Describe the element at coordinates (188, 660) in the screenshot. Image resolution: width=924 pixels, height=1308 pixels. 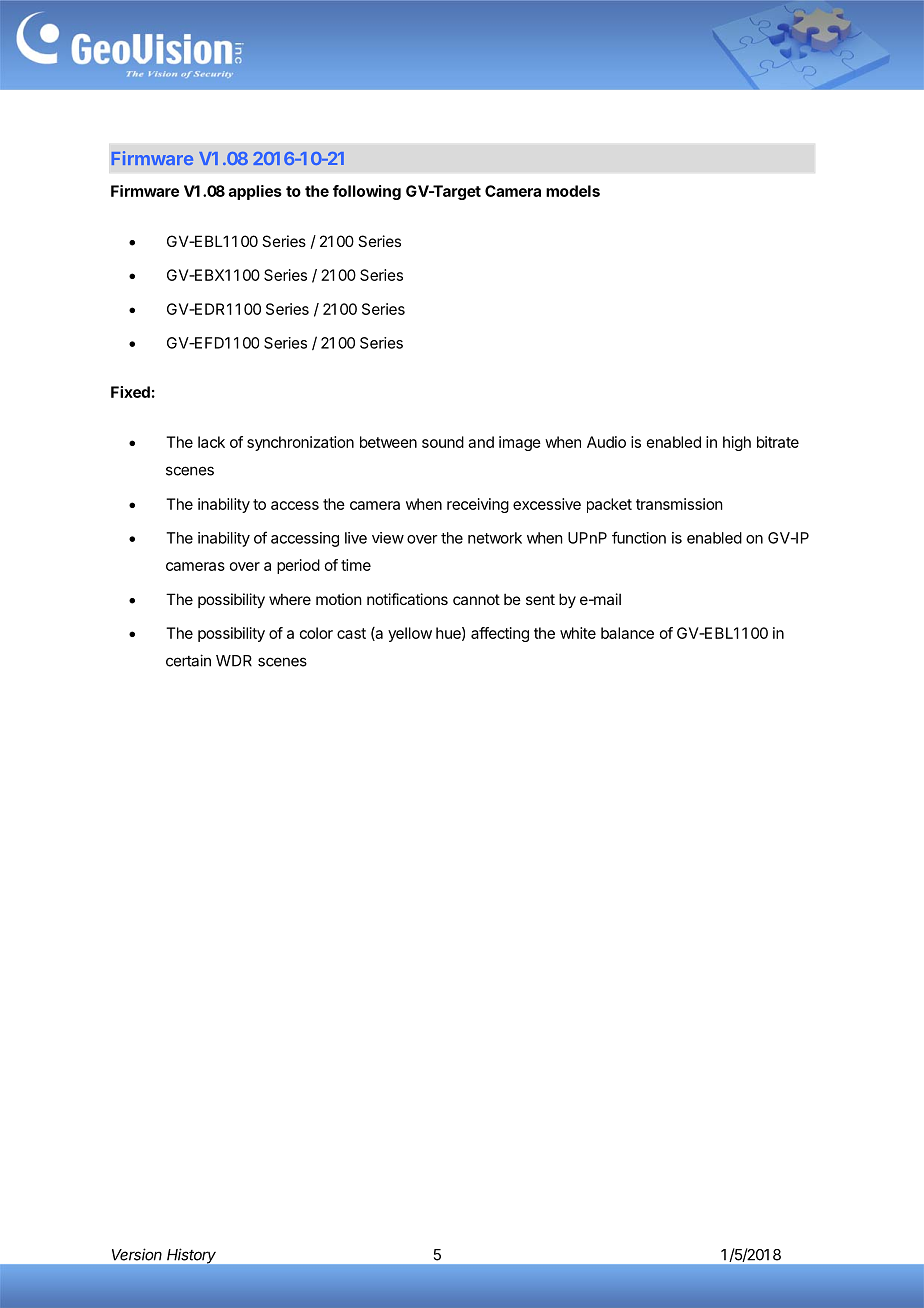
I see `certain` at that location.
